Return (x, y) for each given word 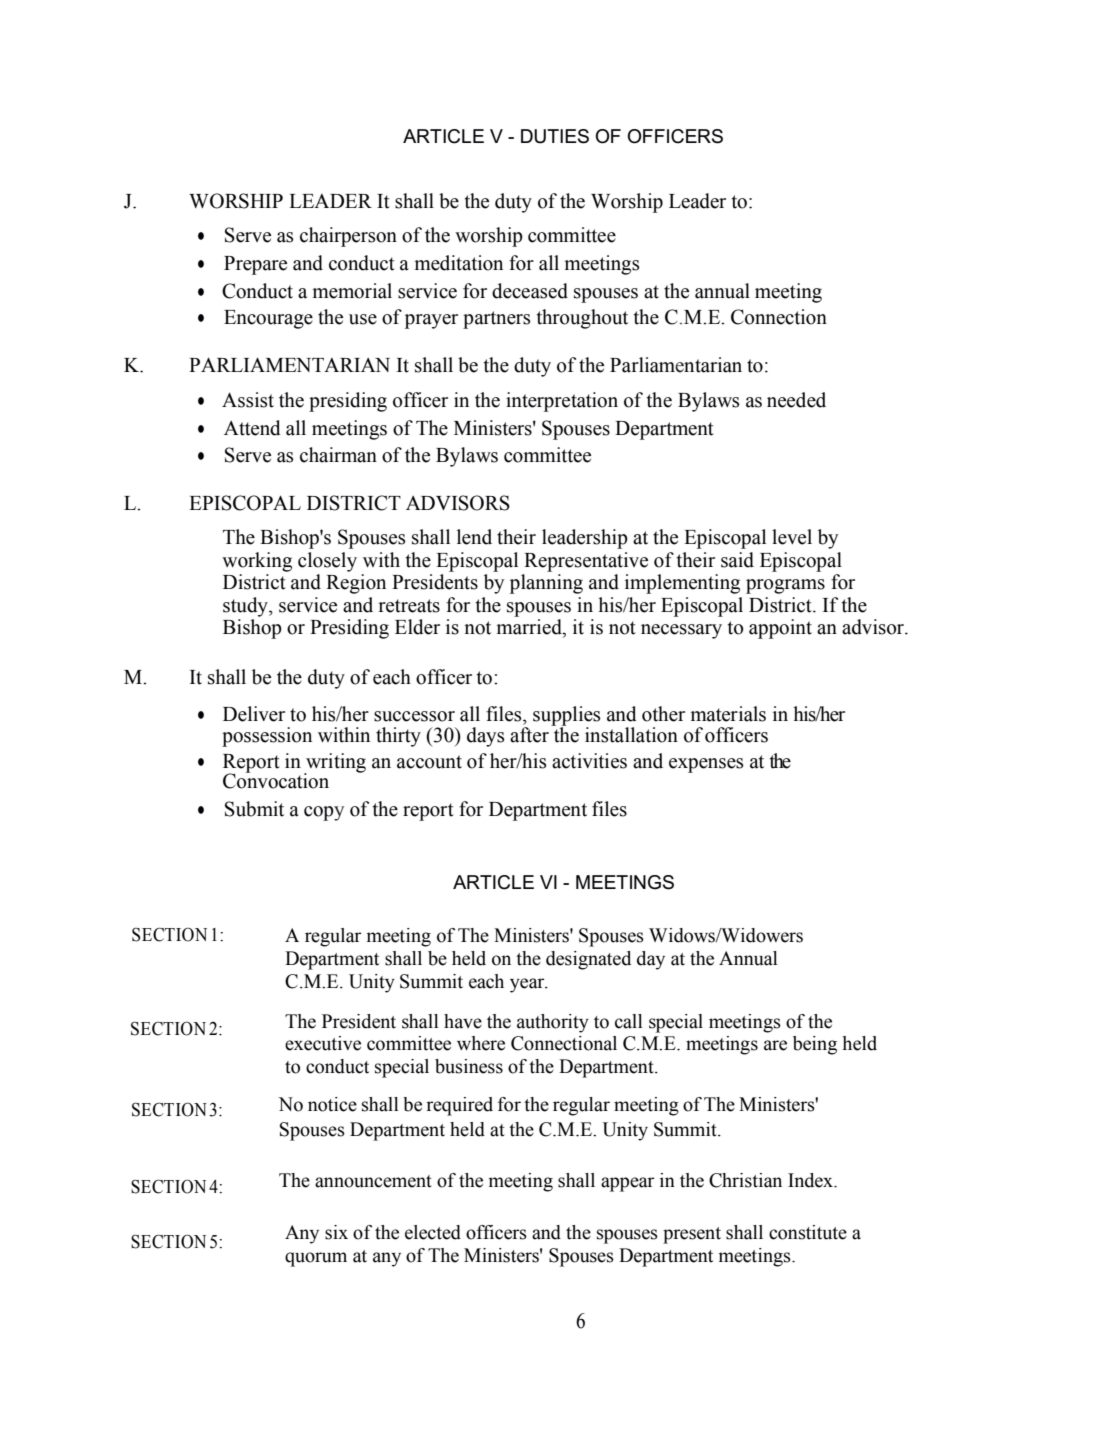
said (737, 560)
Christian (745, 1180)
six (336, 1232)
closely (327, 562)
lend (474, 537)
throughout (582, 319)
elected (433, 1232)
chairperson (348, 237)
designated (588, 960)
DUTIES (555, 136)
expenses (706, 765)
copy (324, 813)
